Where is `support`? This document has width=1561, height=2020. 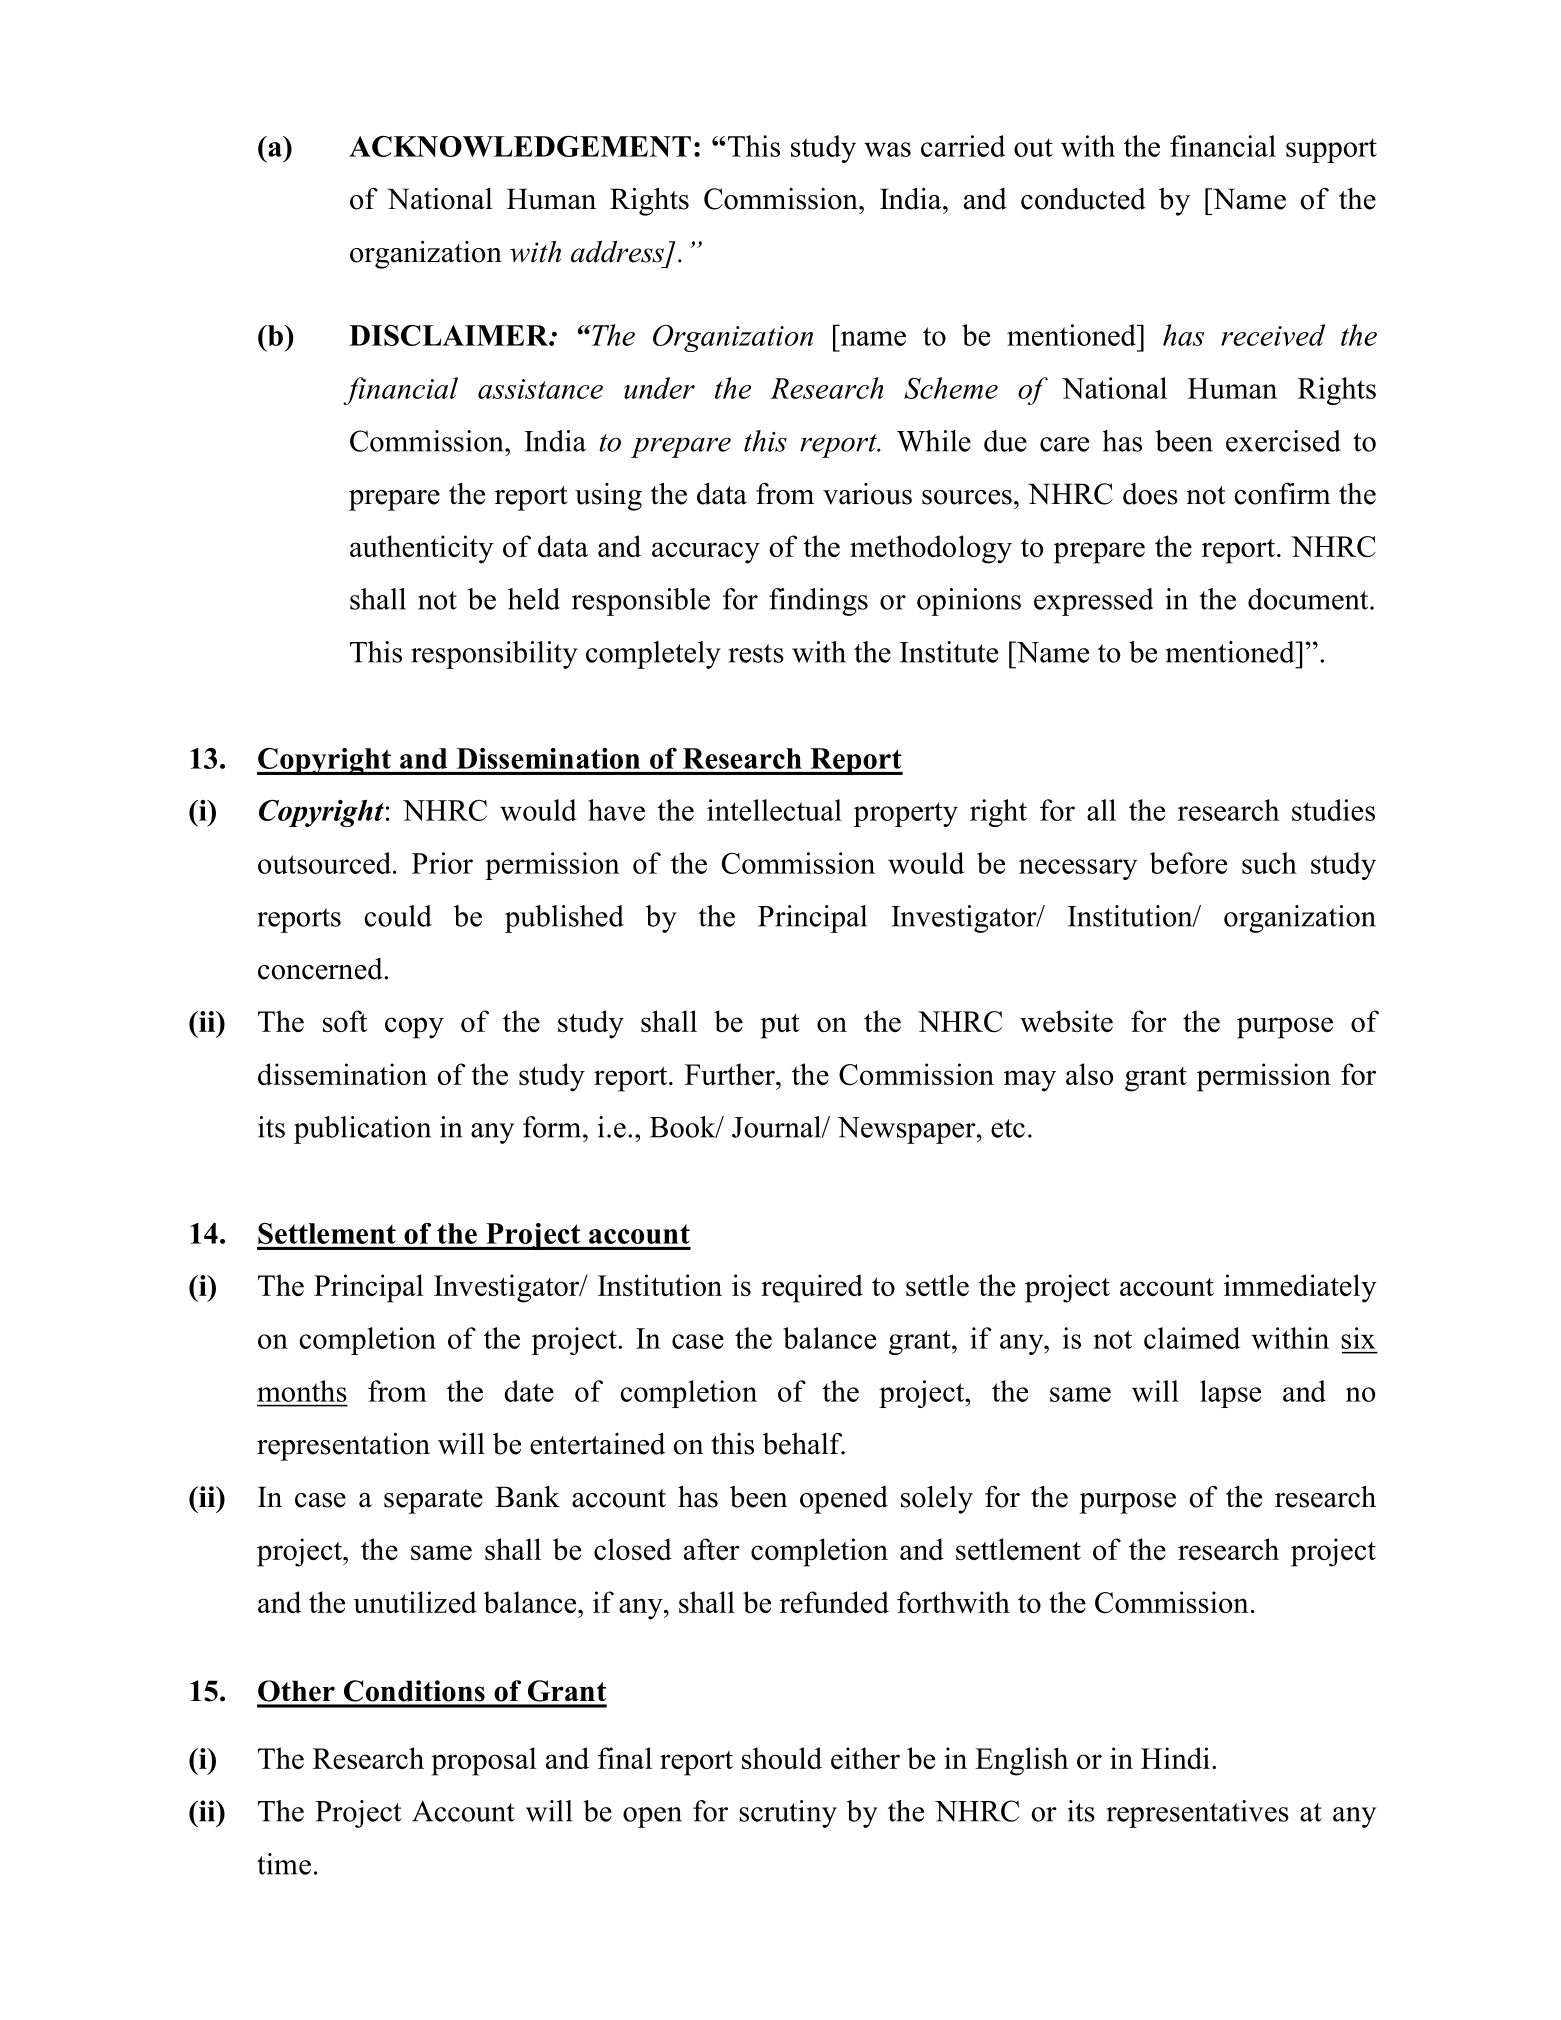
support is located at coordinates (1331, 150).
